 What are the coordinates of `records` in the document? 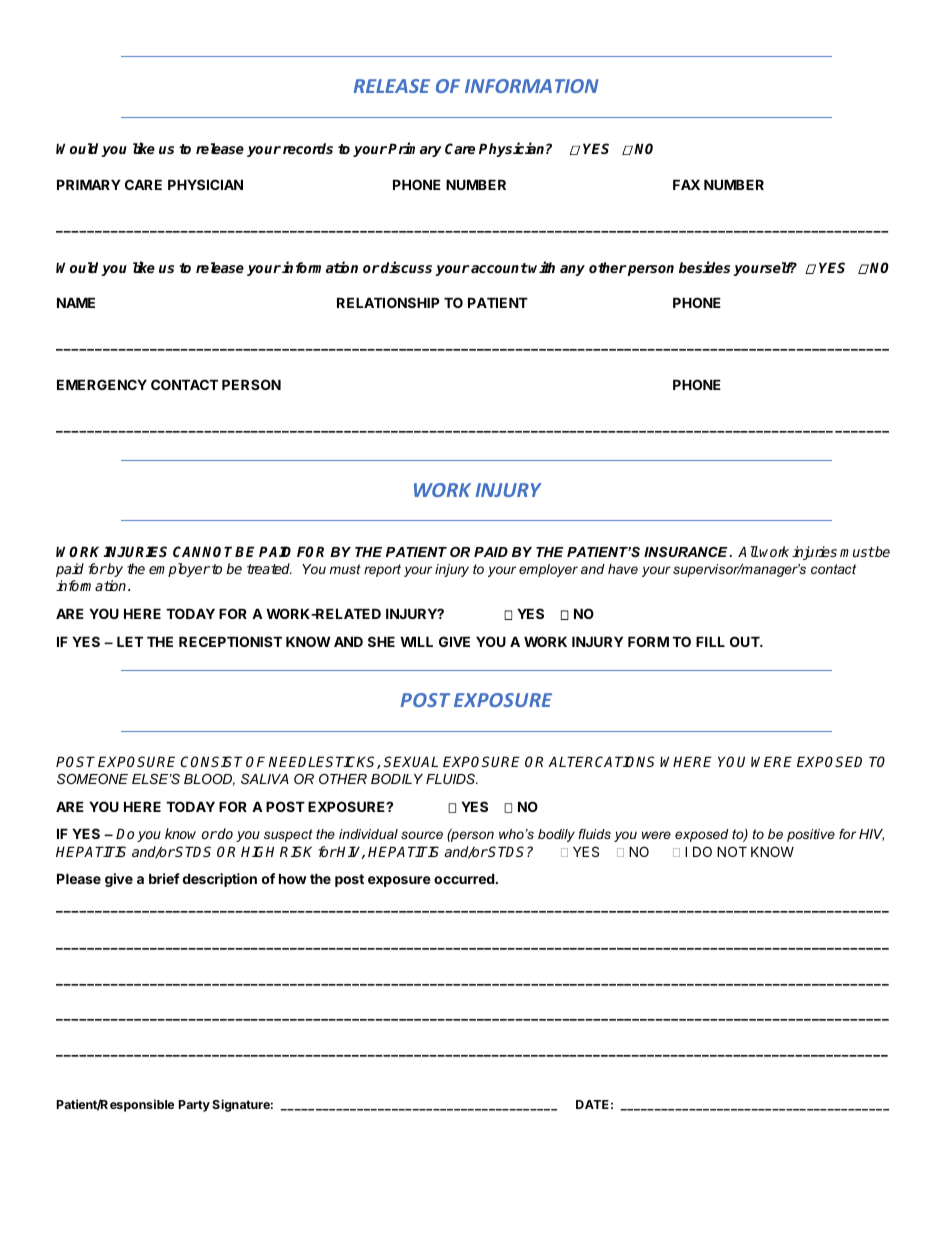 It's located at (308, 148).
